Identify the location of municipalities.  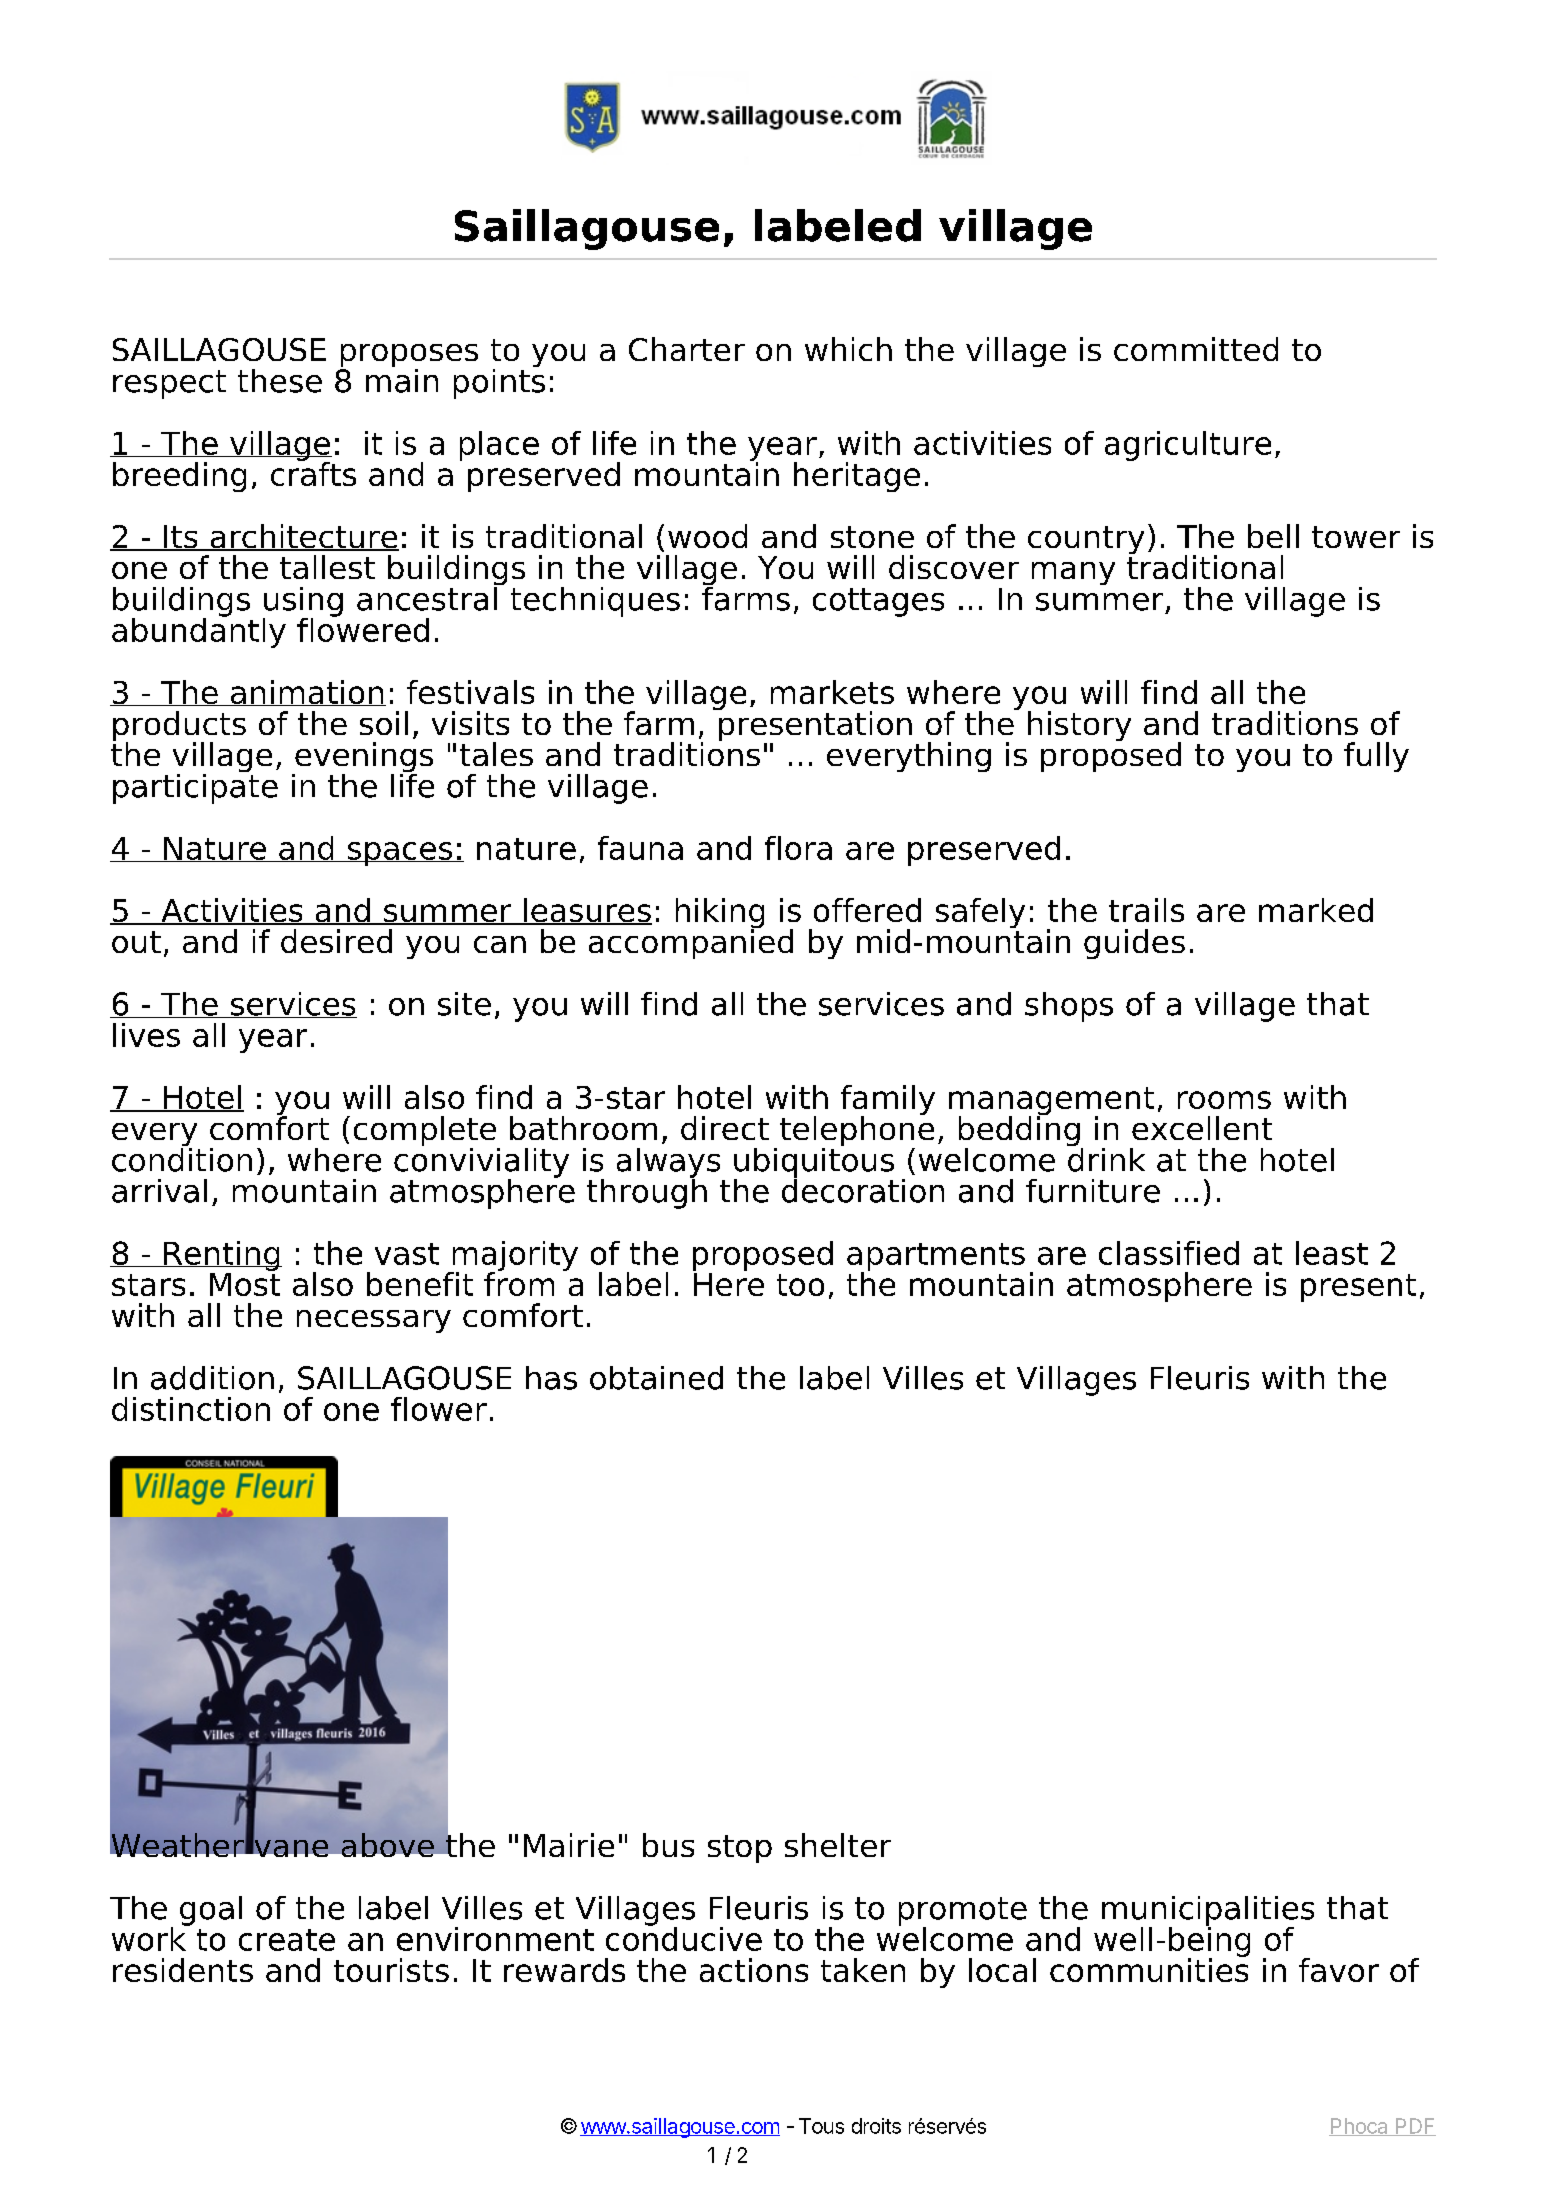
(1208, 1912).
